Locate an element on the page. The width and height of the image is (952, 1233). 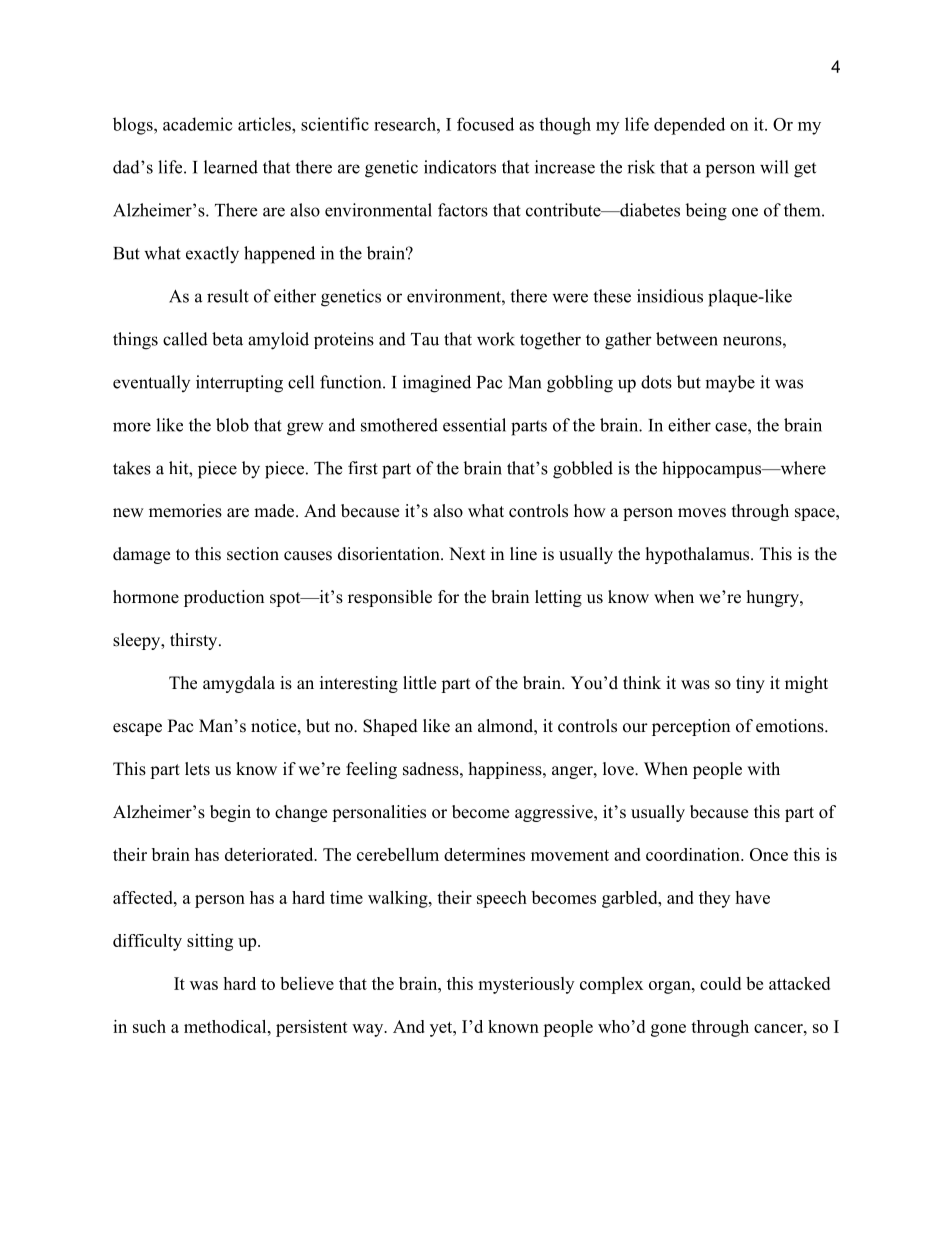
learned is located at coordinates (231, 167).
